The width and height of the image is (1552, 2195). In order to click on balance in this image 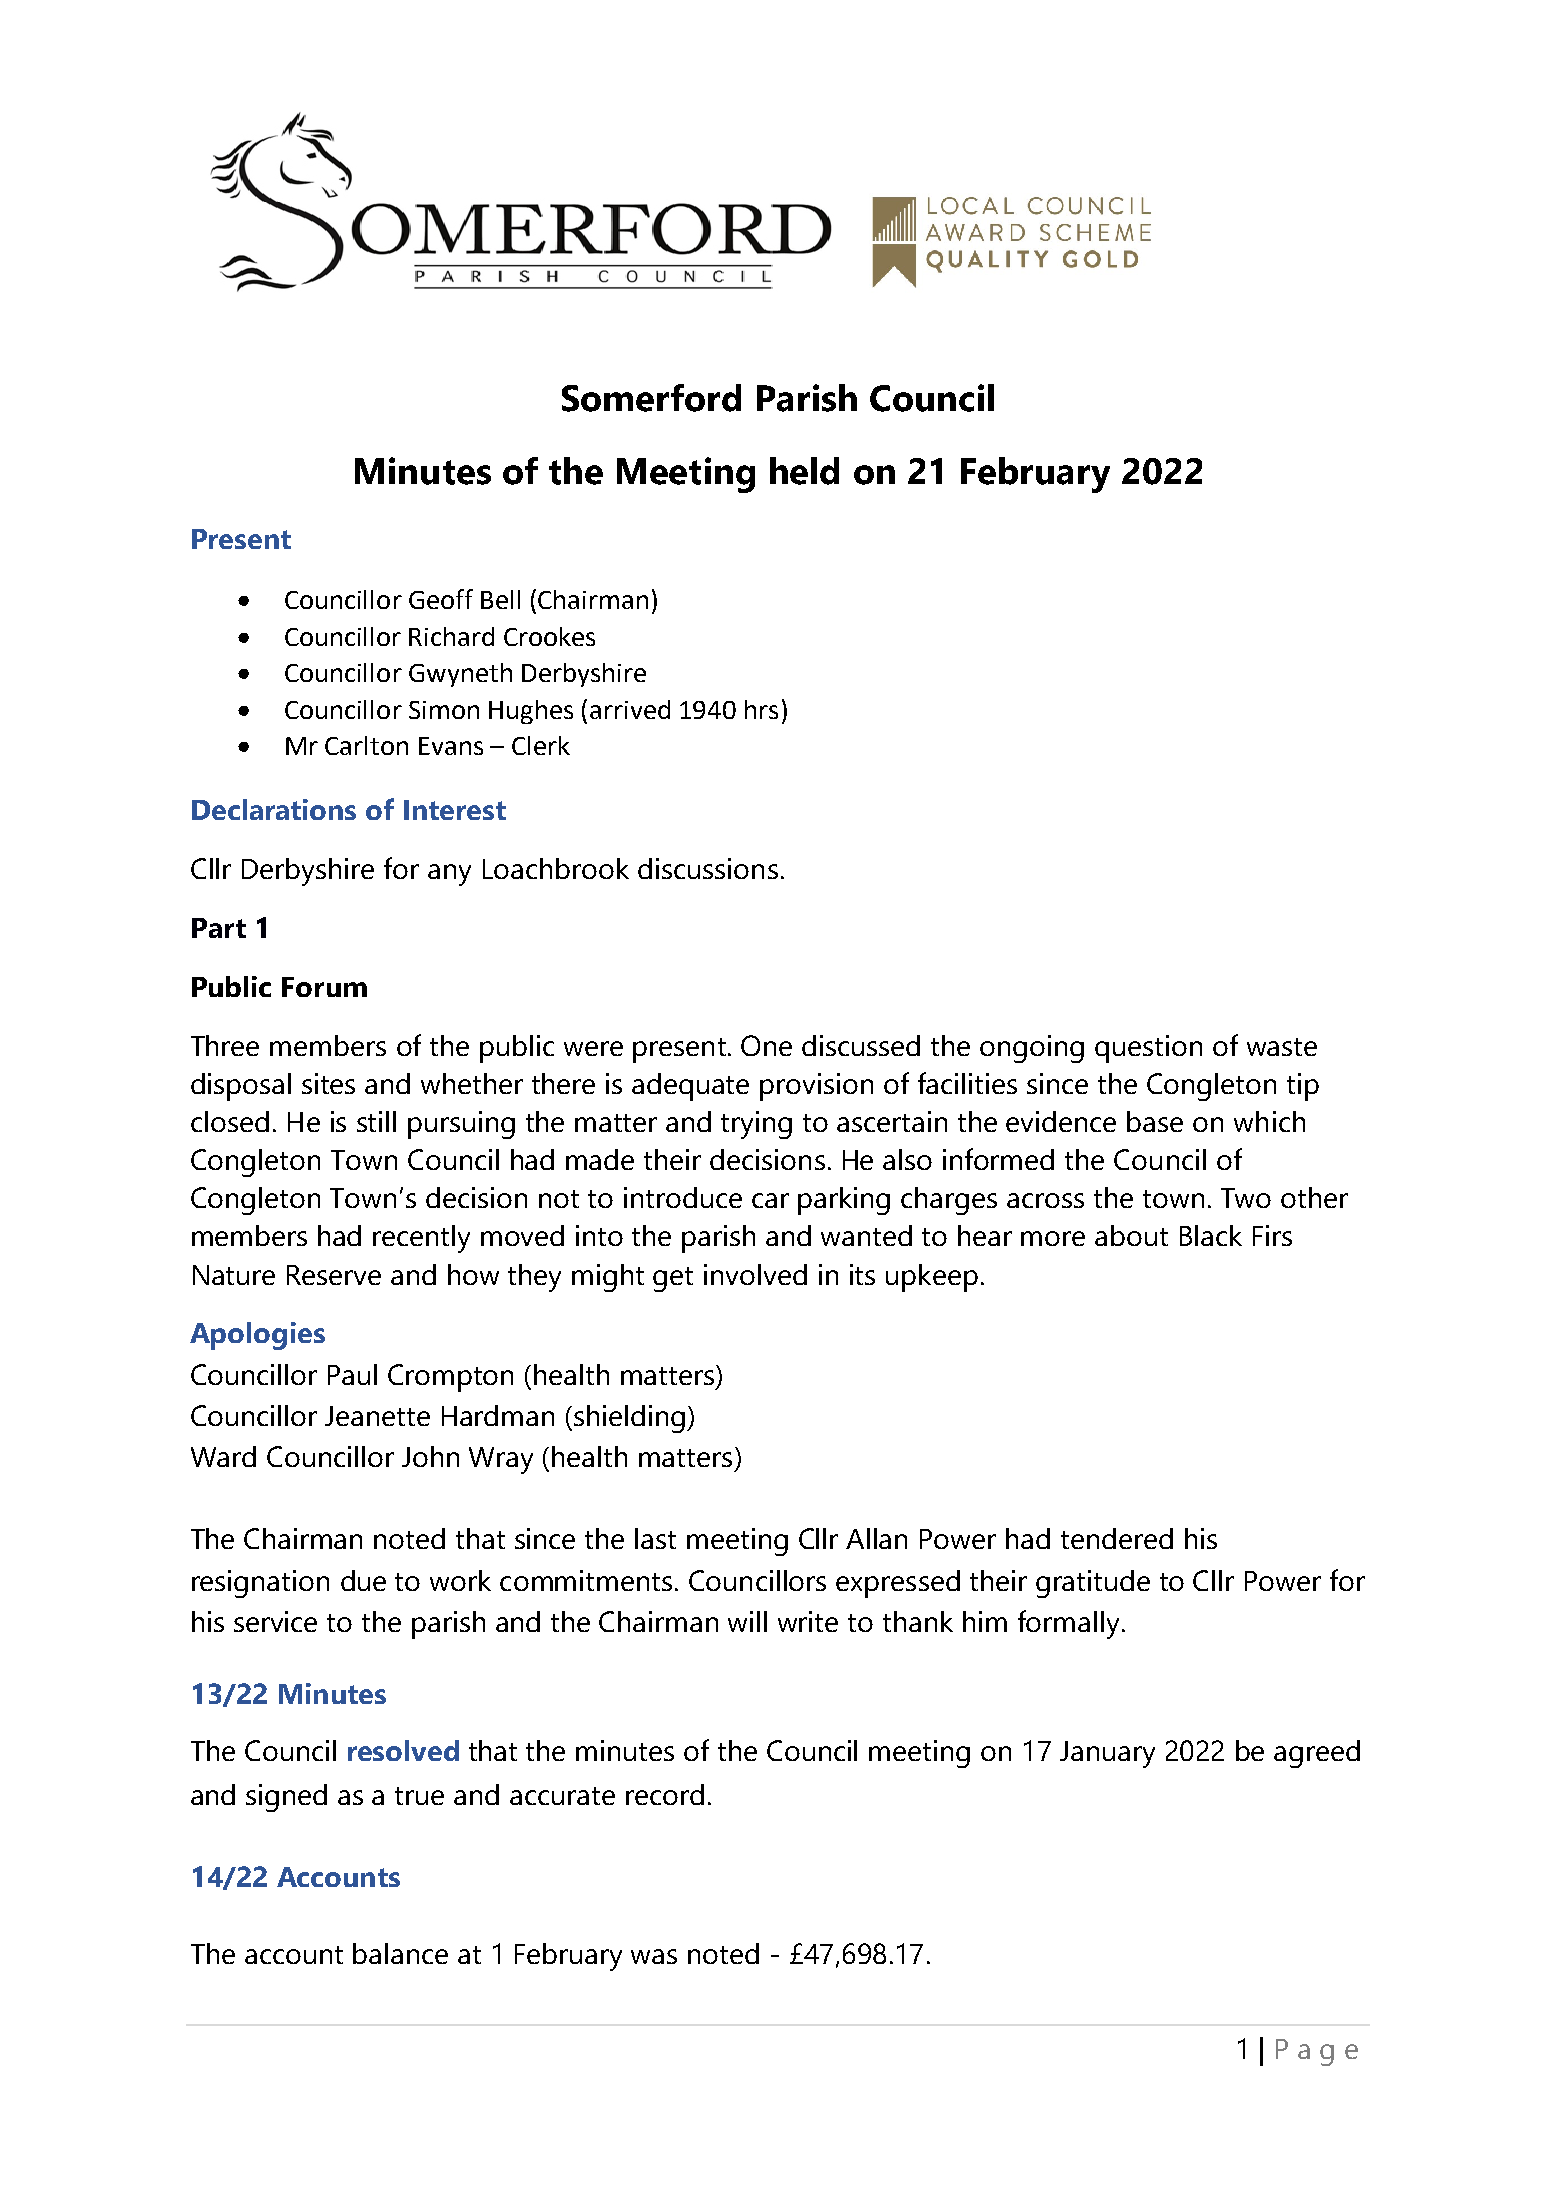, I will do `click(400, 1953)`.
